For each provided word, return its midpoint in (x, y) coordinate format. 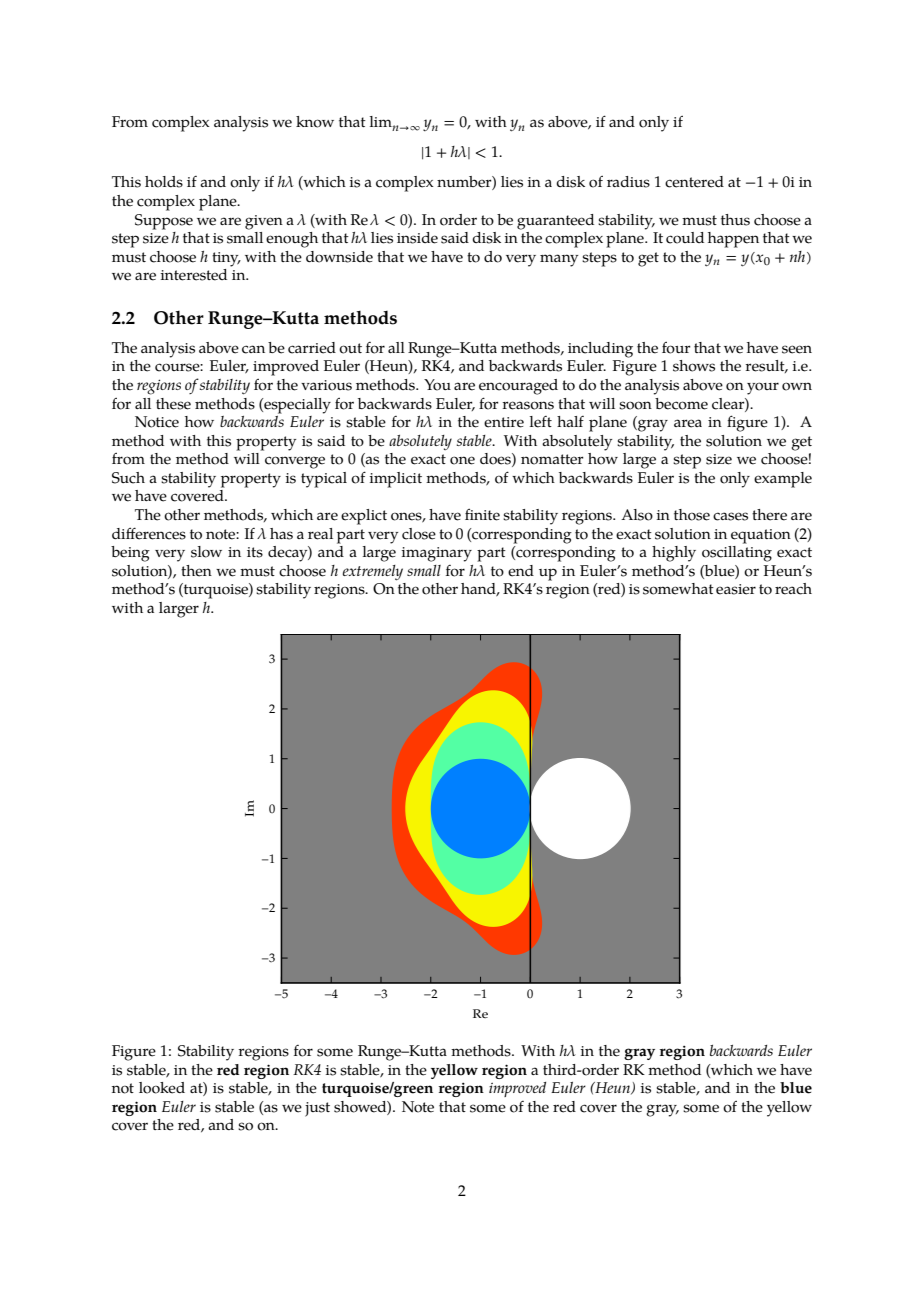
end (521, 571)
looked (162, 1088)
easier (736, 589)
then (196, 571)
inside (417, 238)
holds (164, 182)
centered (694, 182)
